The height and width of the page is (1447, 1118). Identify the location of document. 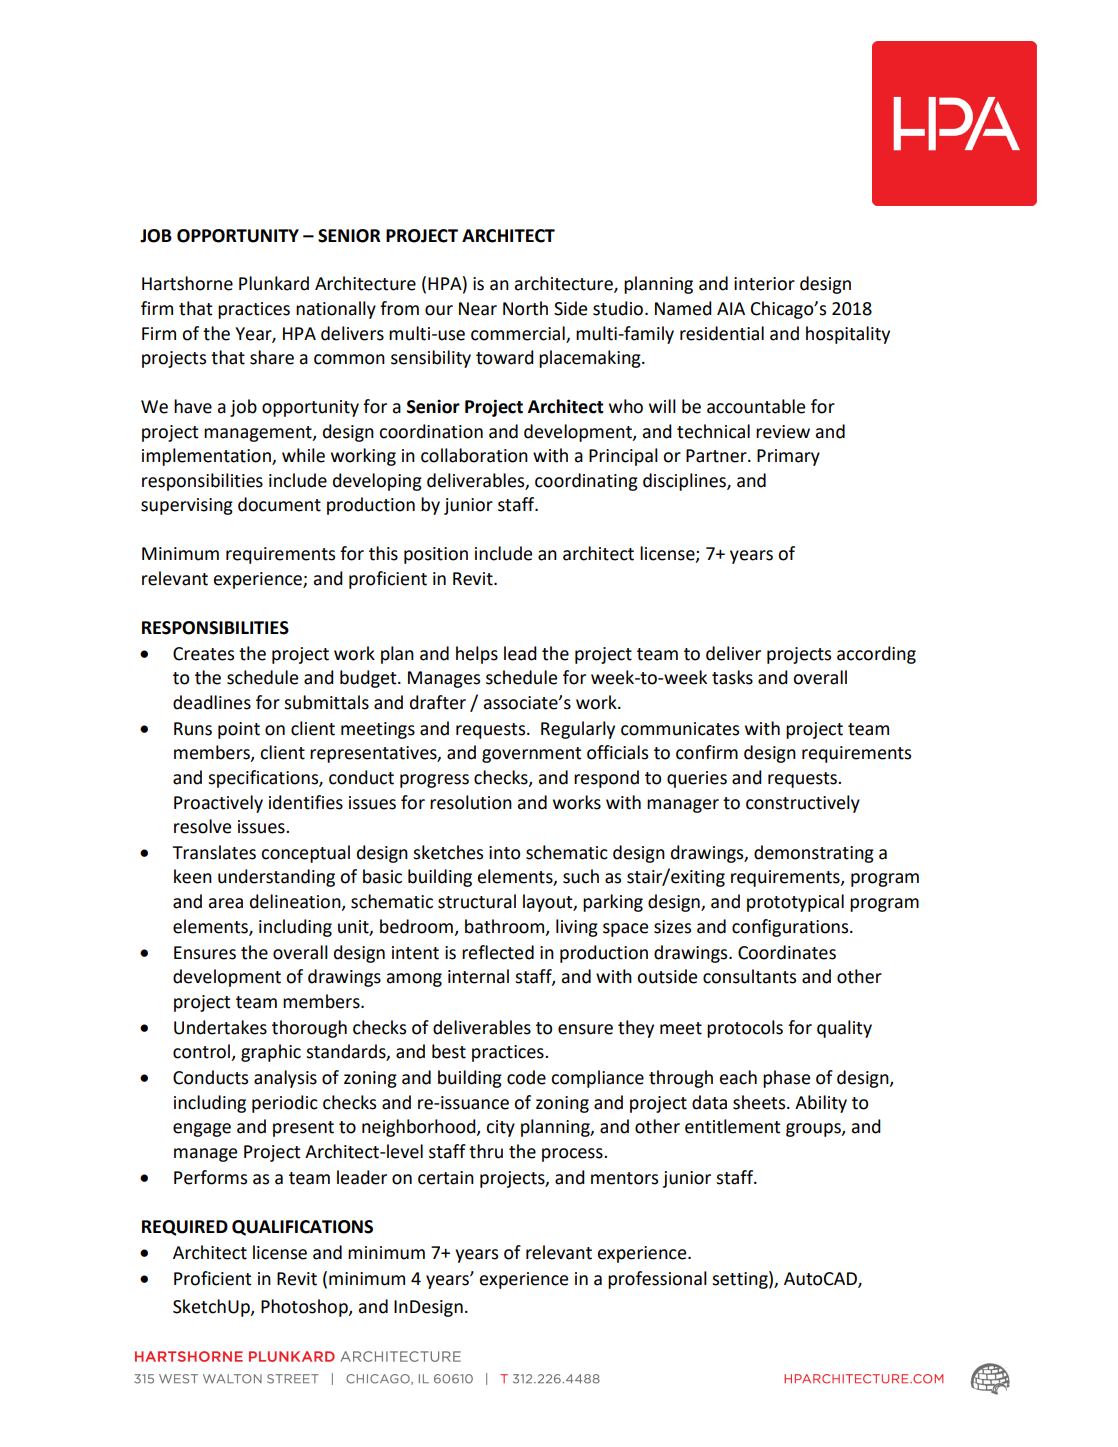
(279, 504).
